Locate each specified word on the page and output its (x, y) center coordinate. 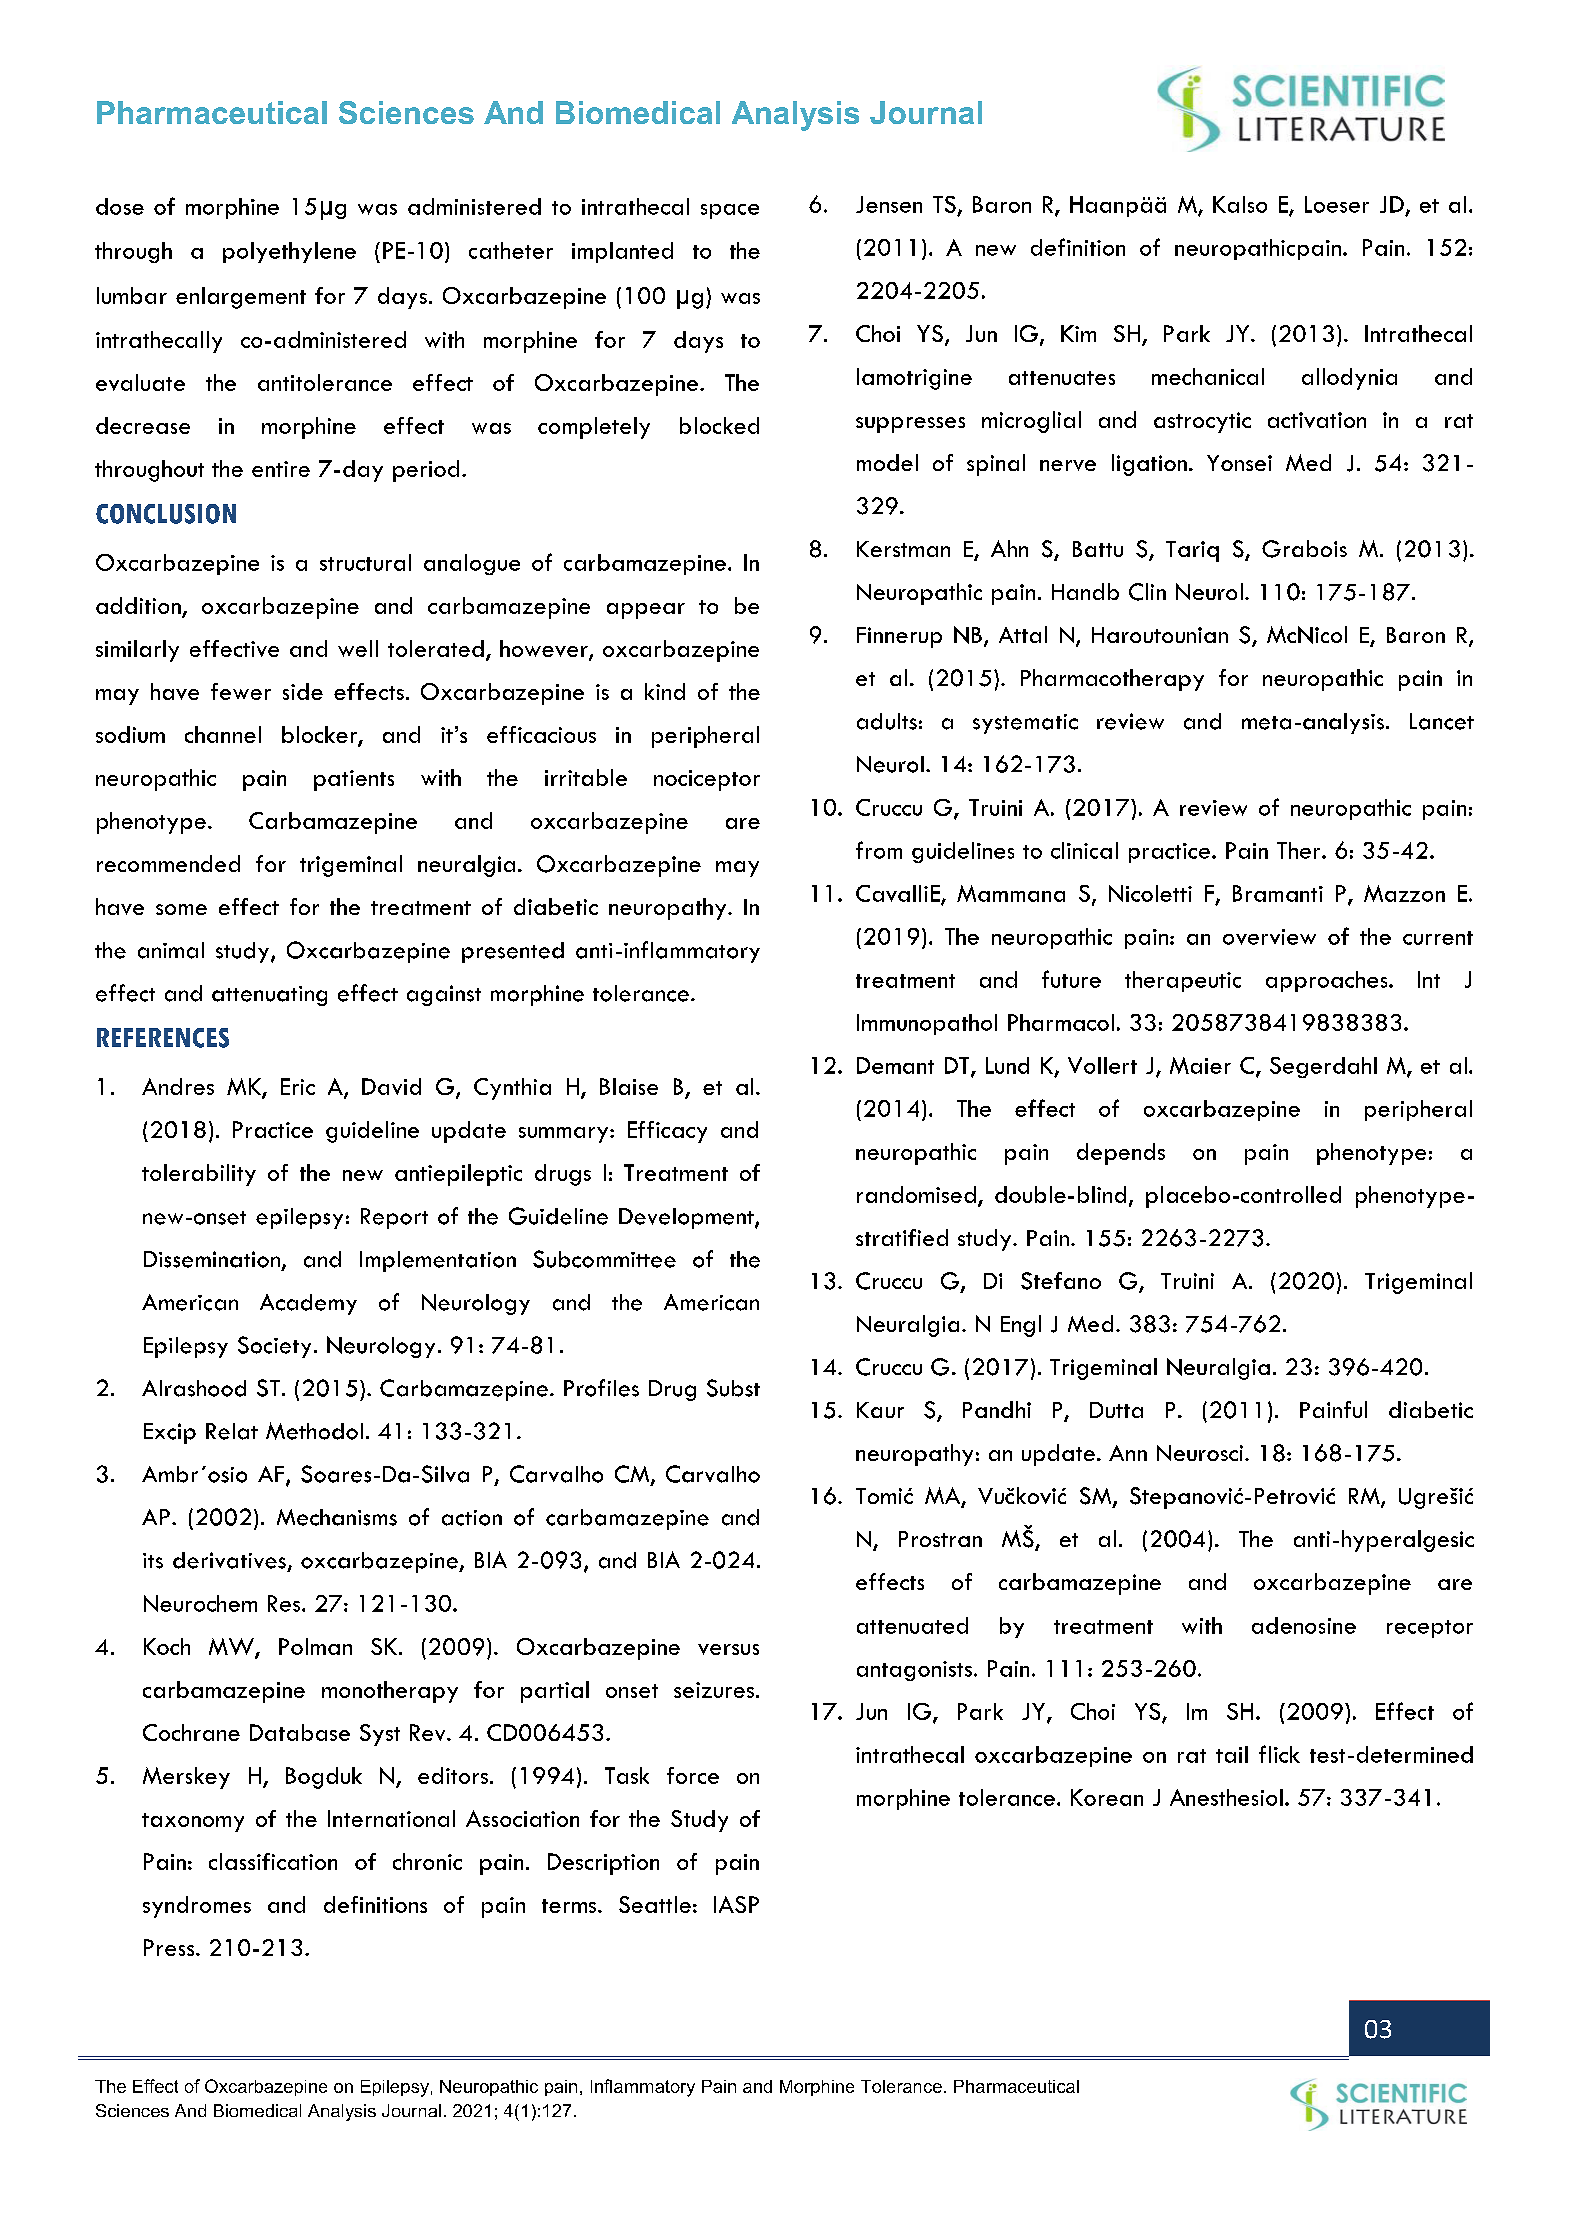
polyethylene (289, 252)
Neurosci (1201, 1453)
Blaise (629, 1086)
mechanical (1208, 376)
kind (665, 691)
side (303, 691)
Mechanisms (337, 1517)
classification (273, 1861)
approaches (1328, 981)
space (730, 211)
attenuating (269, 996)
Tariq (1192, 551)
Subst (733, 1388)
